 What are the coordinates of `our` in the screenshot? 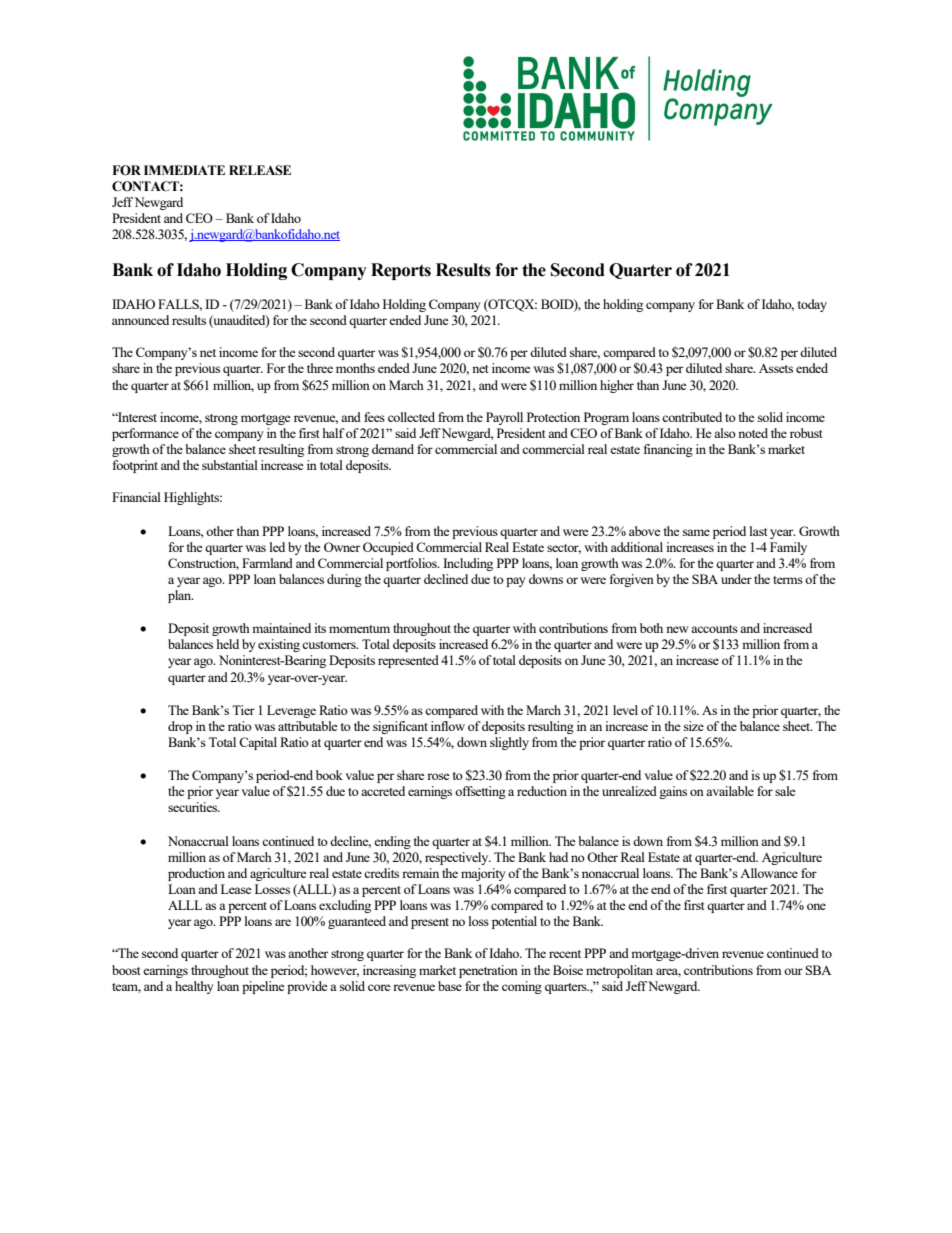 It's located at (793, 971).
